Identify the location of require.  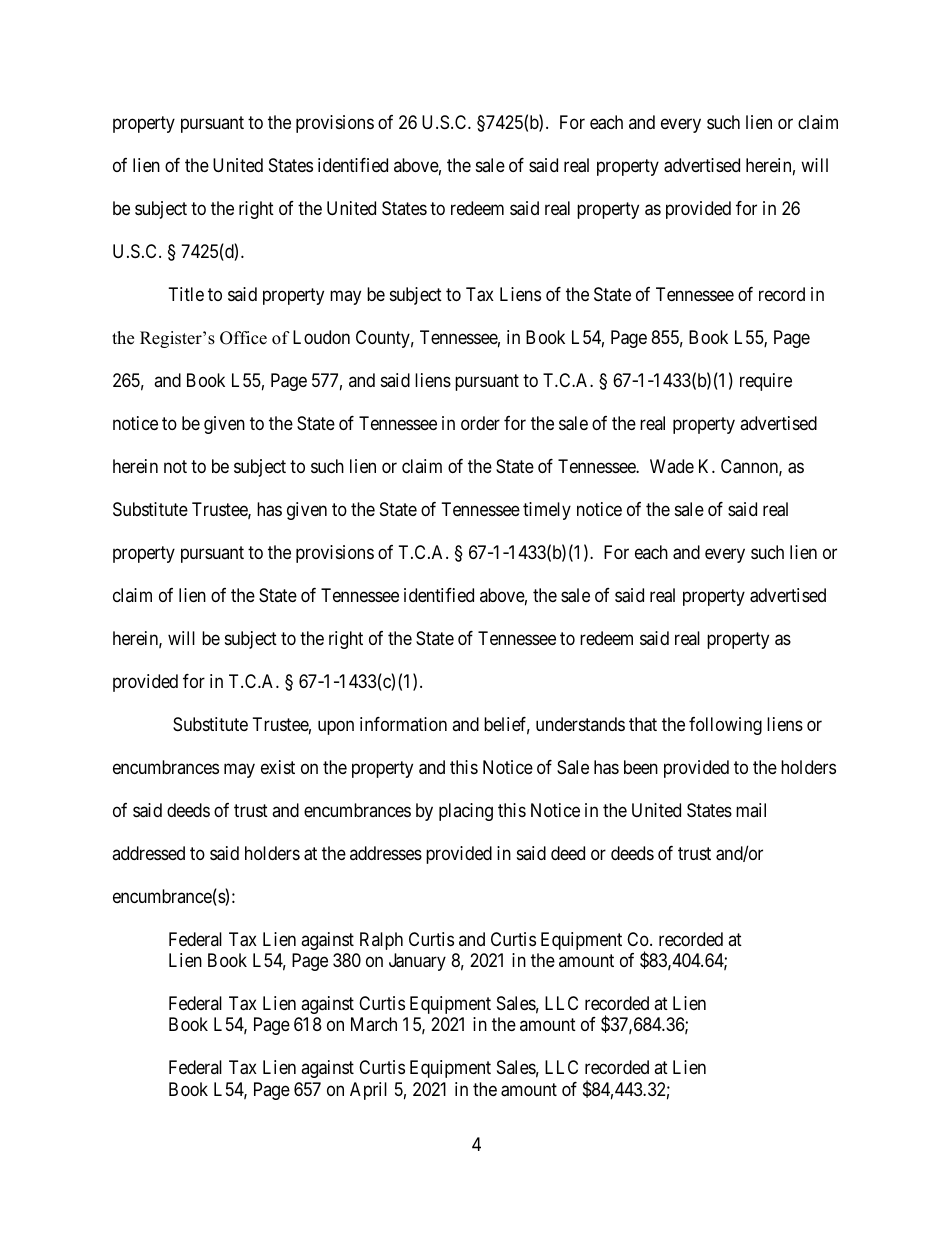
(766, 382).
